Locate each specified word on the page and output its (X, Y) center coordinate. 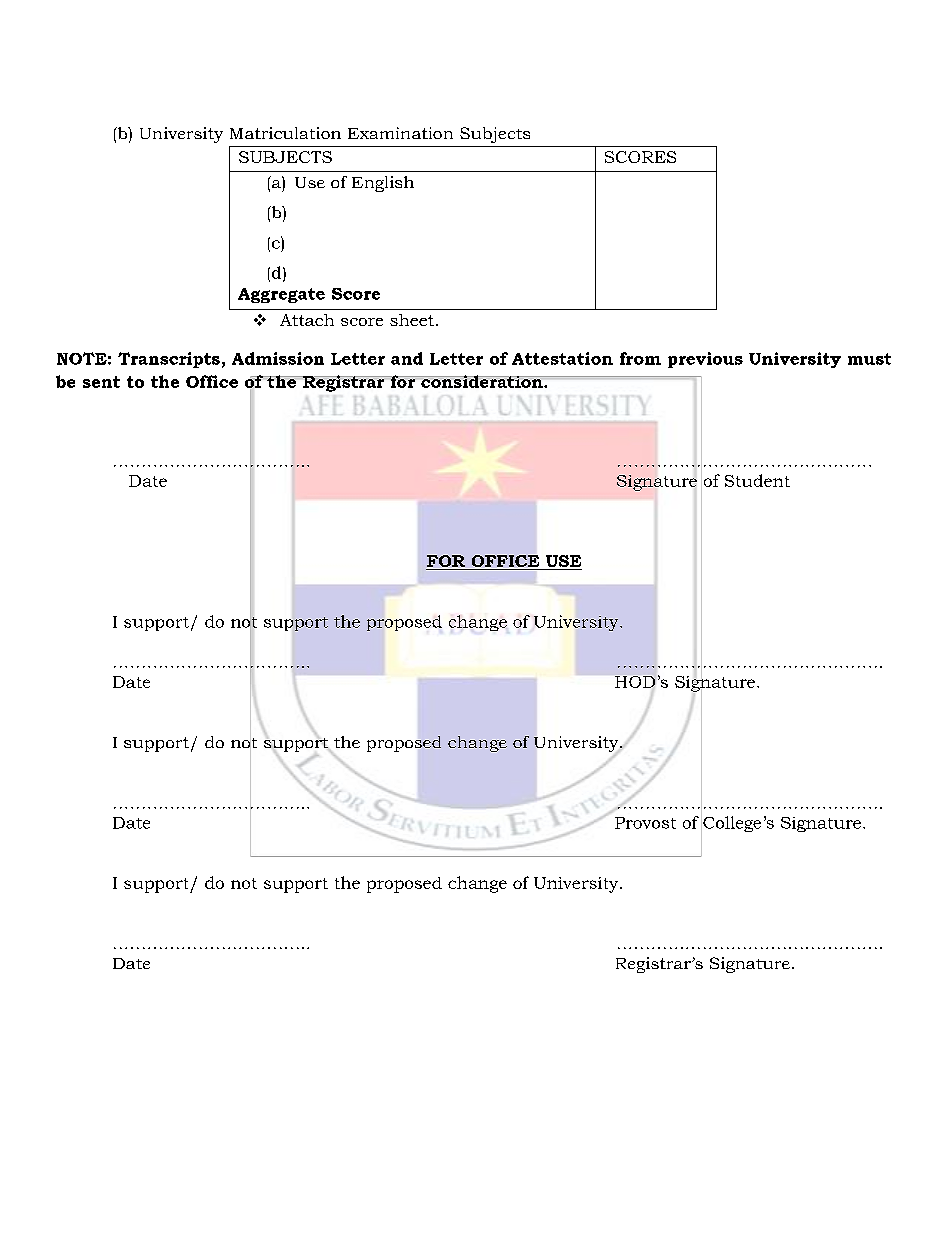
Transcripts (169, 360)
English (383, 184)
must (869, 359)
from (640, 358)
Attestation (562, 358)
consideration (482, 381)
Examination (400, 133)
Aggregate (281, 295)
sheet (412, 320)
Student (757, 480)
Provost (645, 823)
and (407, 358)
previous (705, 360)
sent (101, 382)
